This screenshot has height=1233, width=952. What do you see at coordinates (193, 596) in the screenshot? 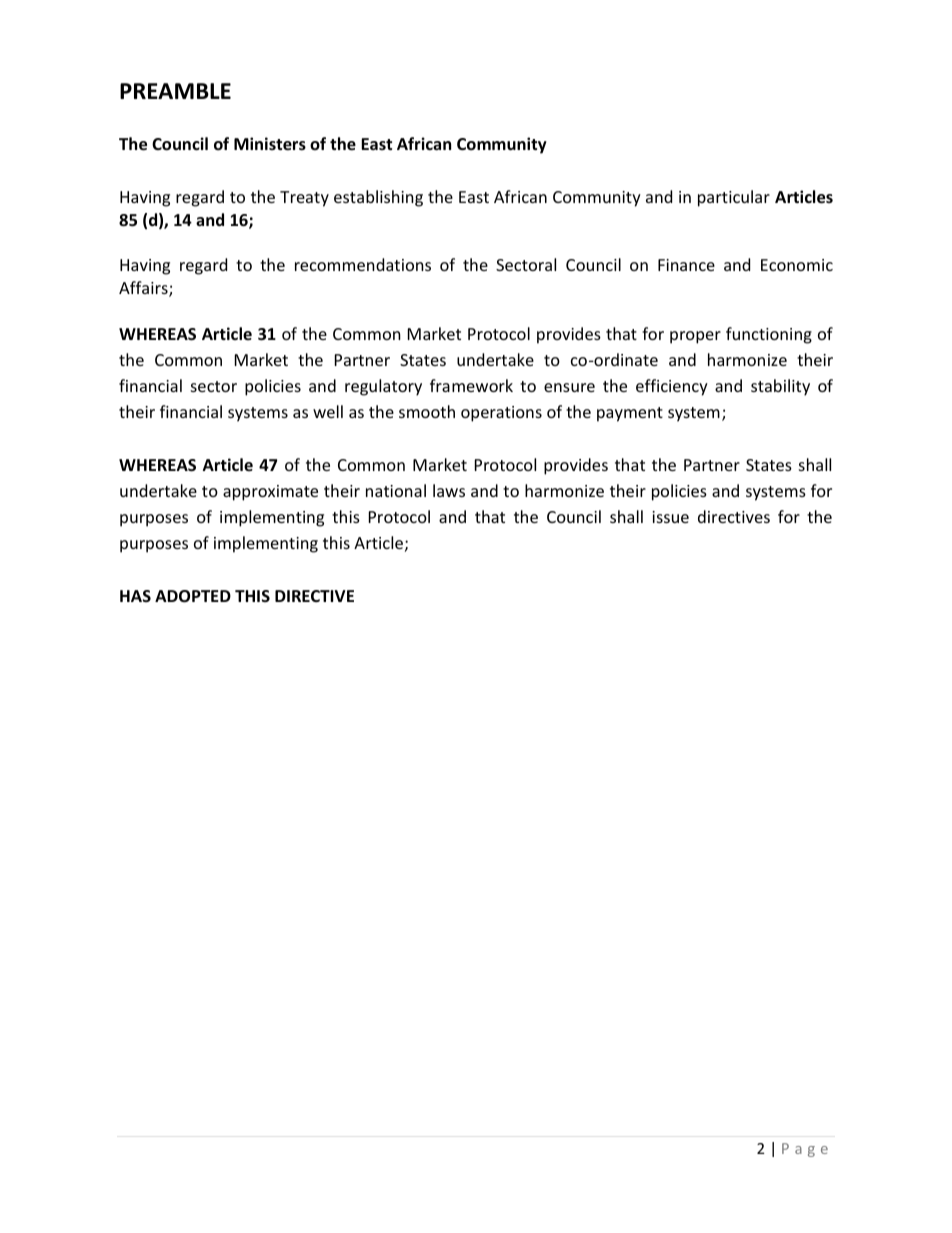
I see `ADOPTED` at bounding box center [193, 596].
